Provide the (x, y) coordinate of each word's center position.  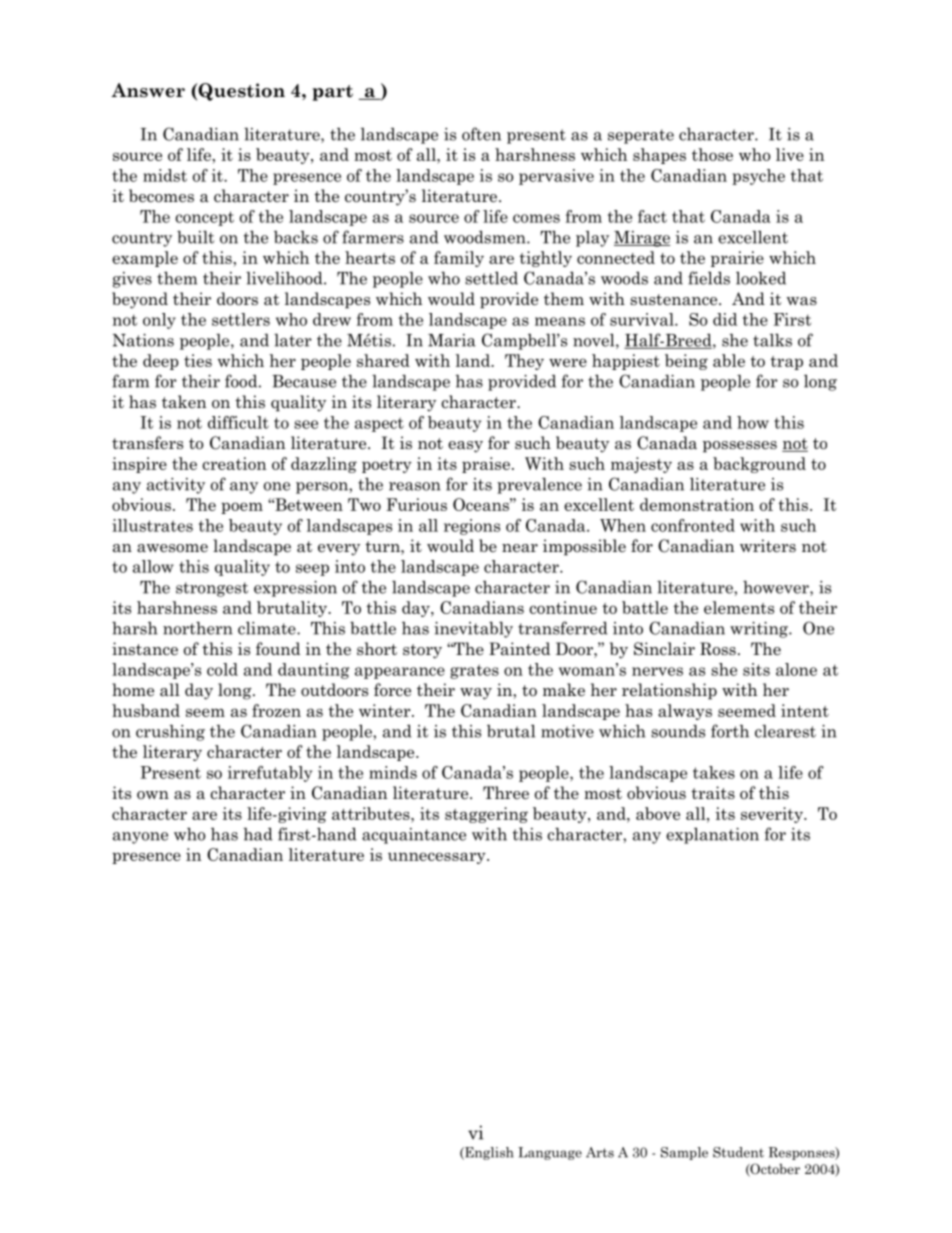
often (481, 134)
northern (198, 628)
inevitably (473, 629)
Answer (148, 90)
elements (739, 607)
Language (550, 1153)
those (712, 154)
